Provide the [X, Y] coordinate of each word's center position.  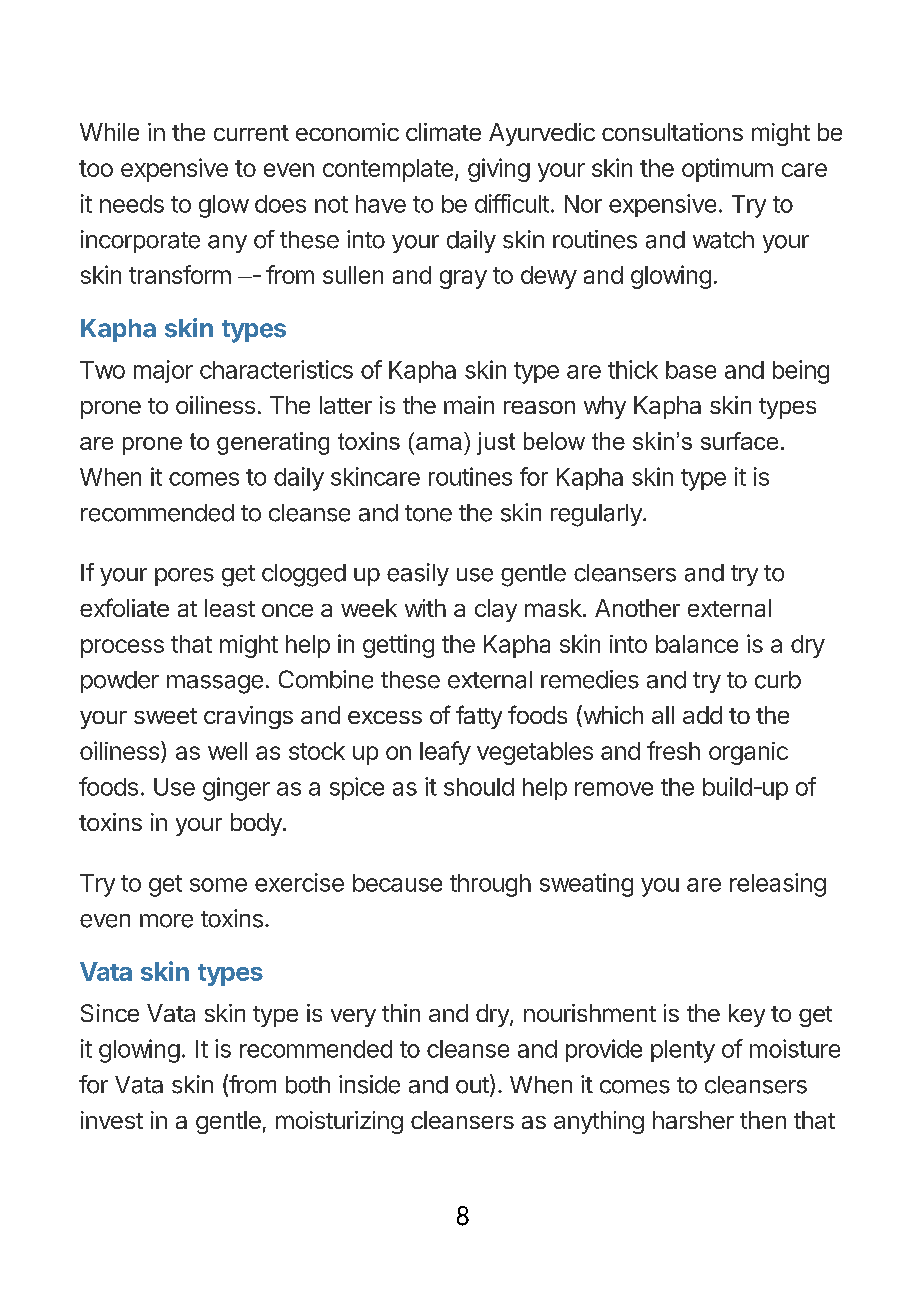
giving [499, 170]
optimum [727, 170]
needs [132, 204]
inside [369, 1084]
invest [112, 1120]
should [479, 787]
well [227, 751]
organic [748, 753]
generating [273, 443]
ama [439, 443]
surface [739, 441]
